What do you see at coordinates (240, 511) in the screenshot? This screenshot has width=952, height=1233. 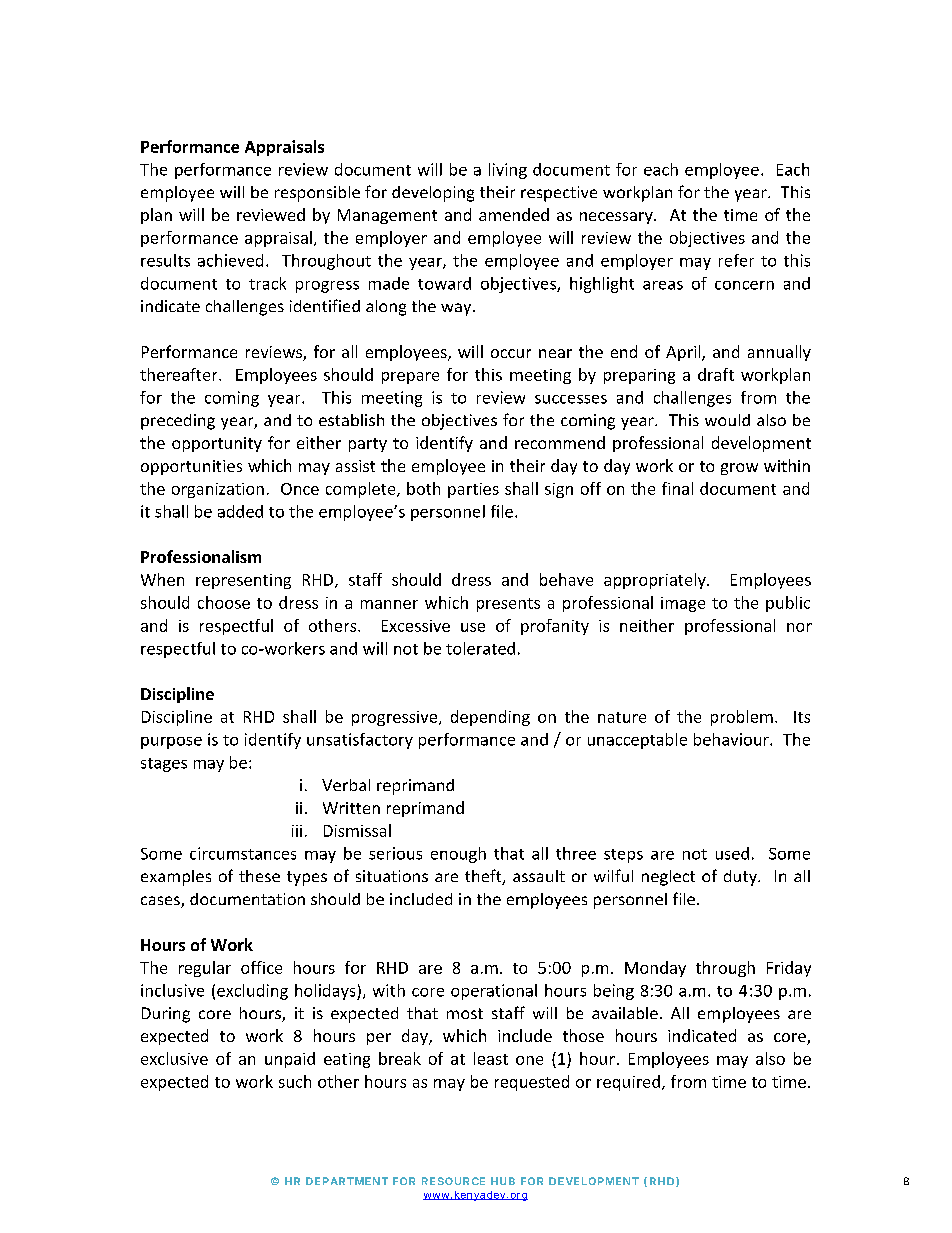 I see `added` at bounding box center [240, 511].
